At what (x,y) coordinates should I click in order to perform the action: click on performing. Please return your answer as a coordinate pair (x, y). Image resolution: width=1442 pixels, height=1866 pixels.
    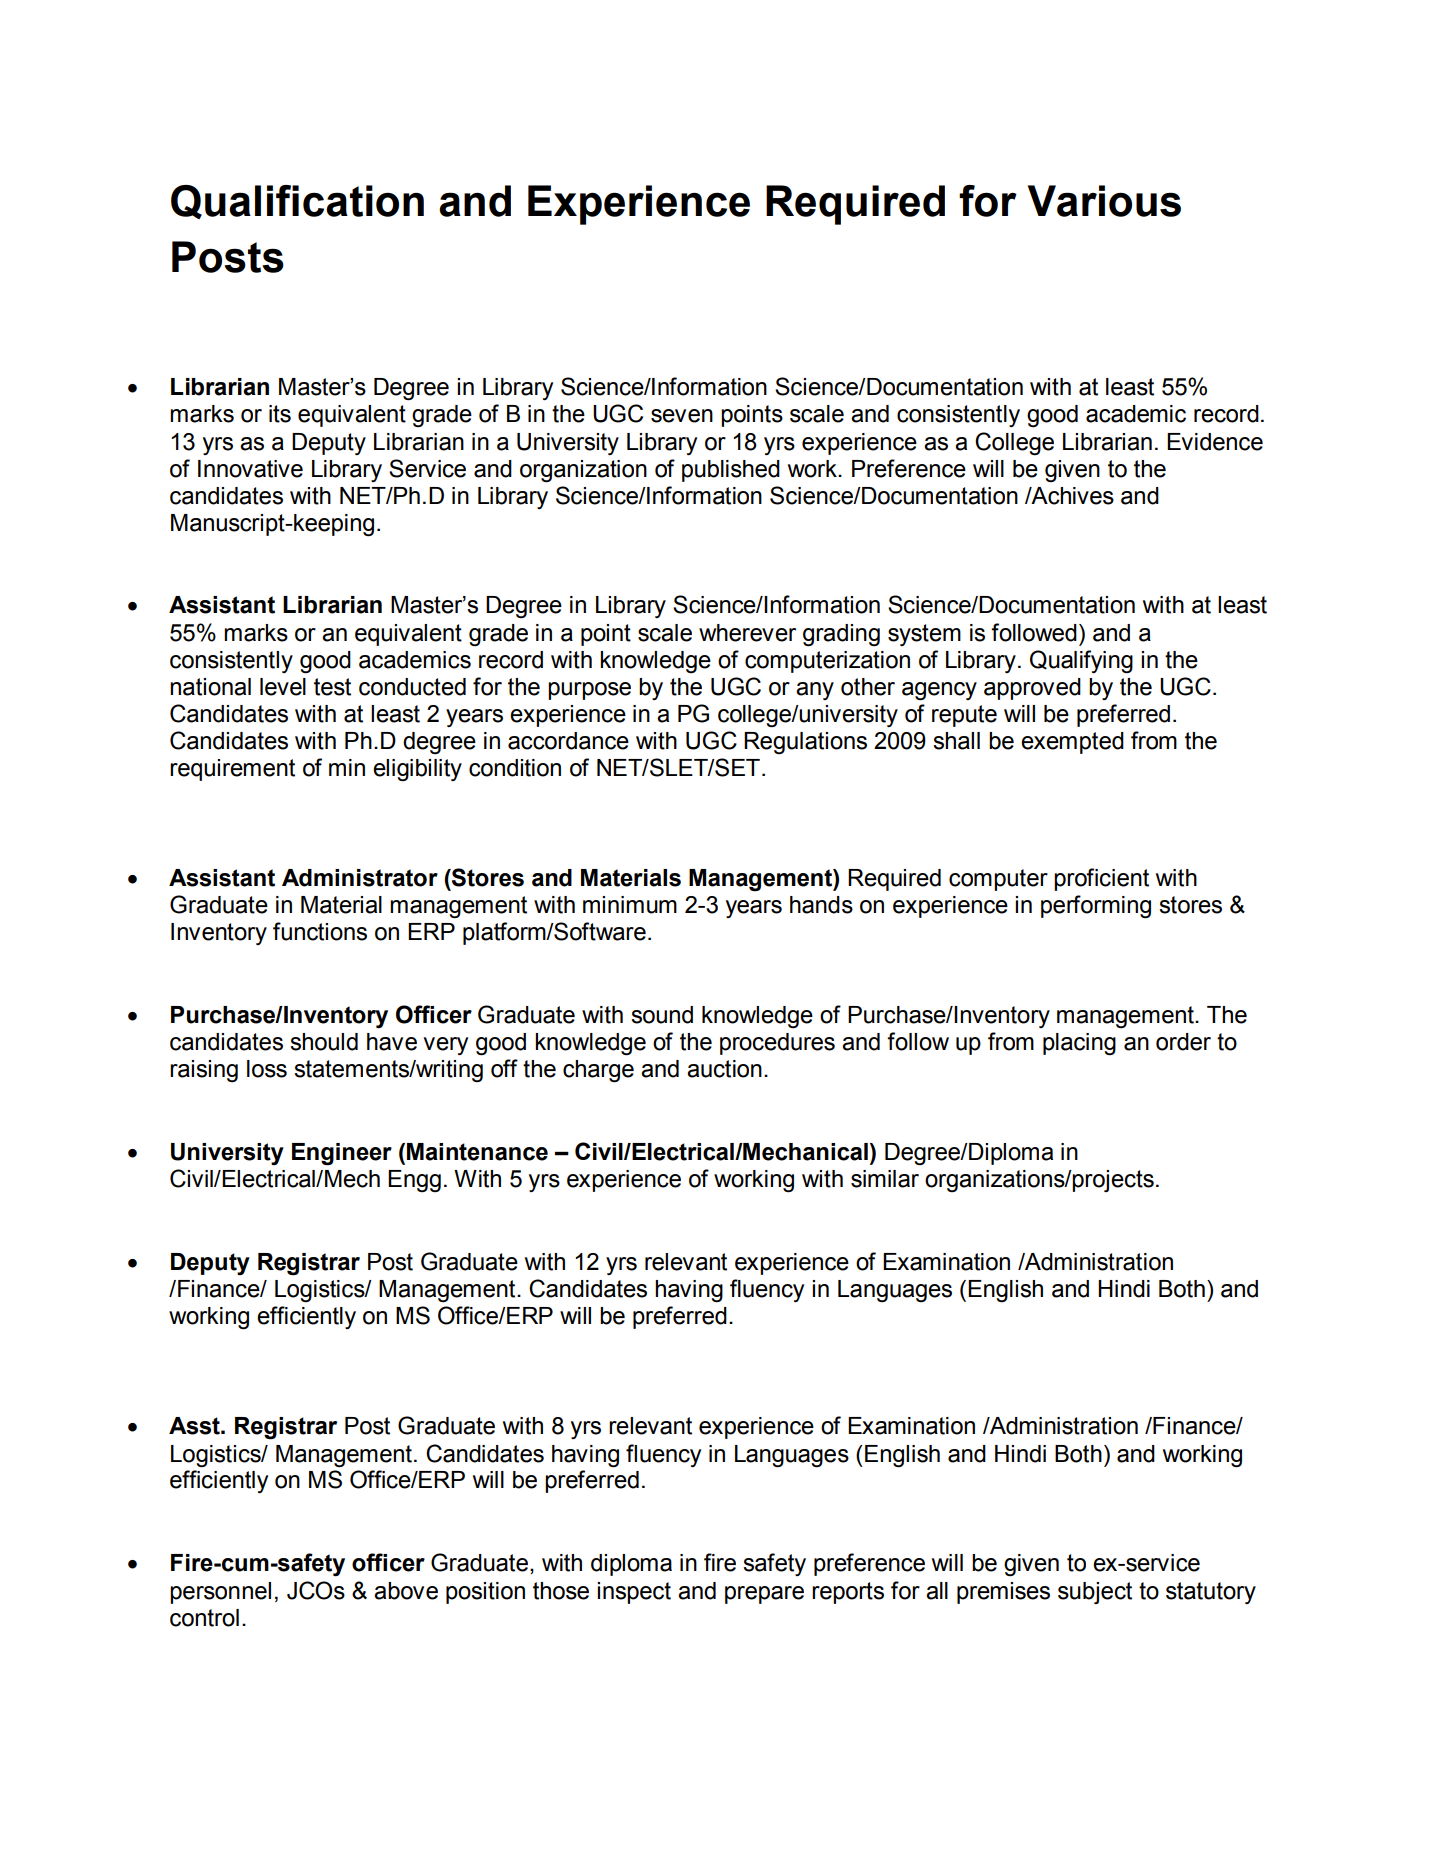
    Looking at the image, I should click on (1096, 907).
